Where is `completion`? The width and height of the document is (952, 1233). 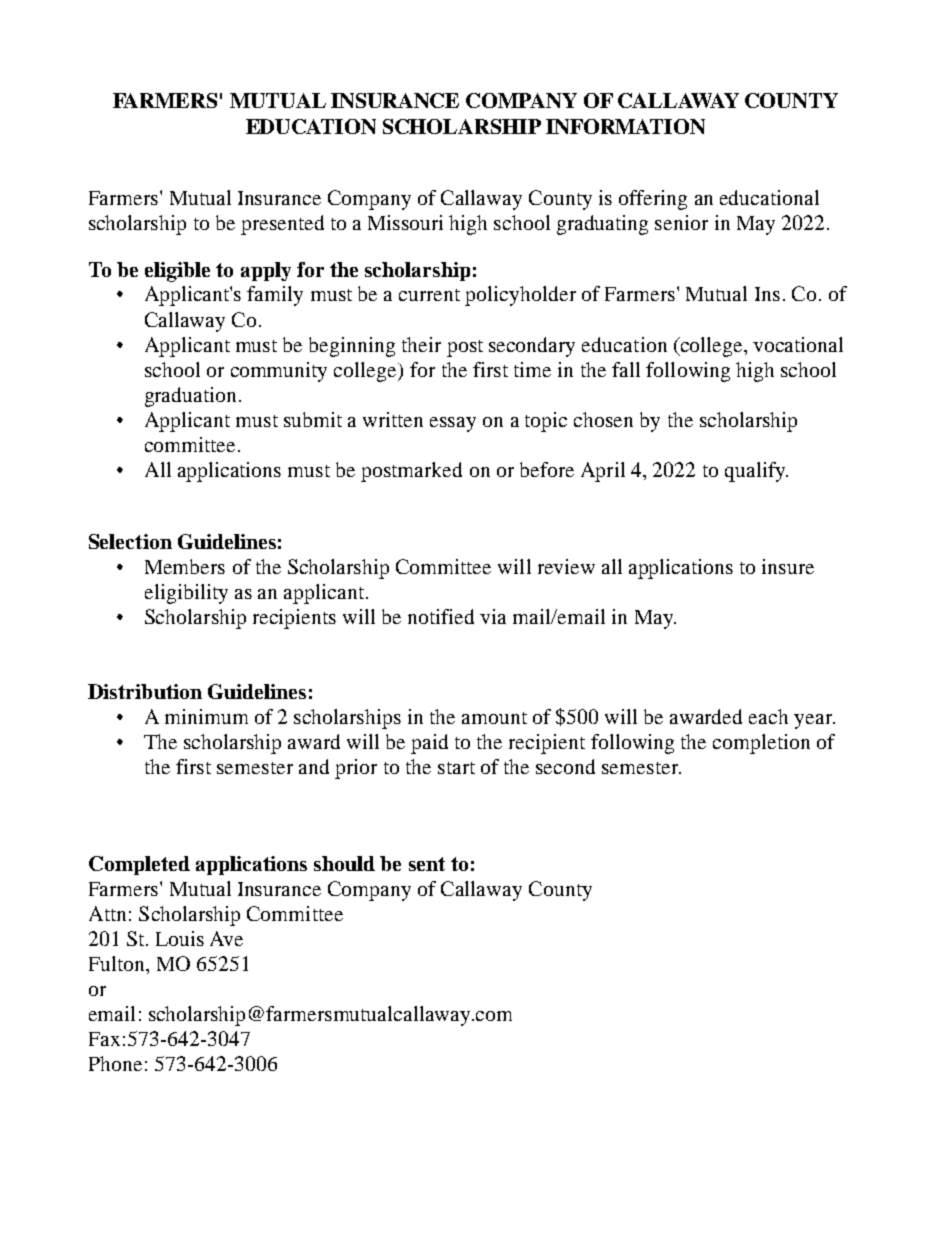 completion is located at coordinates (761, 744).
